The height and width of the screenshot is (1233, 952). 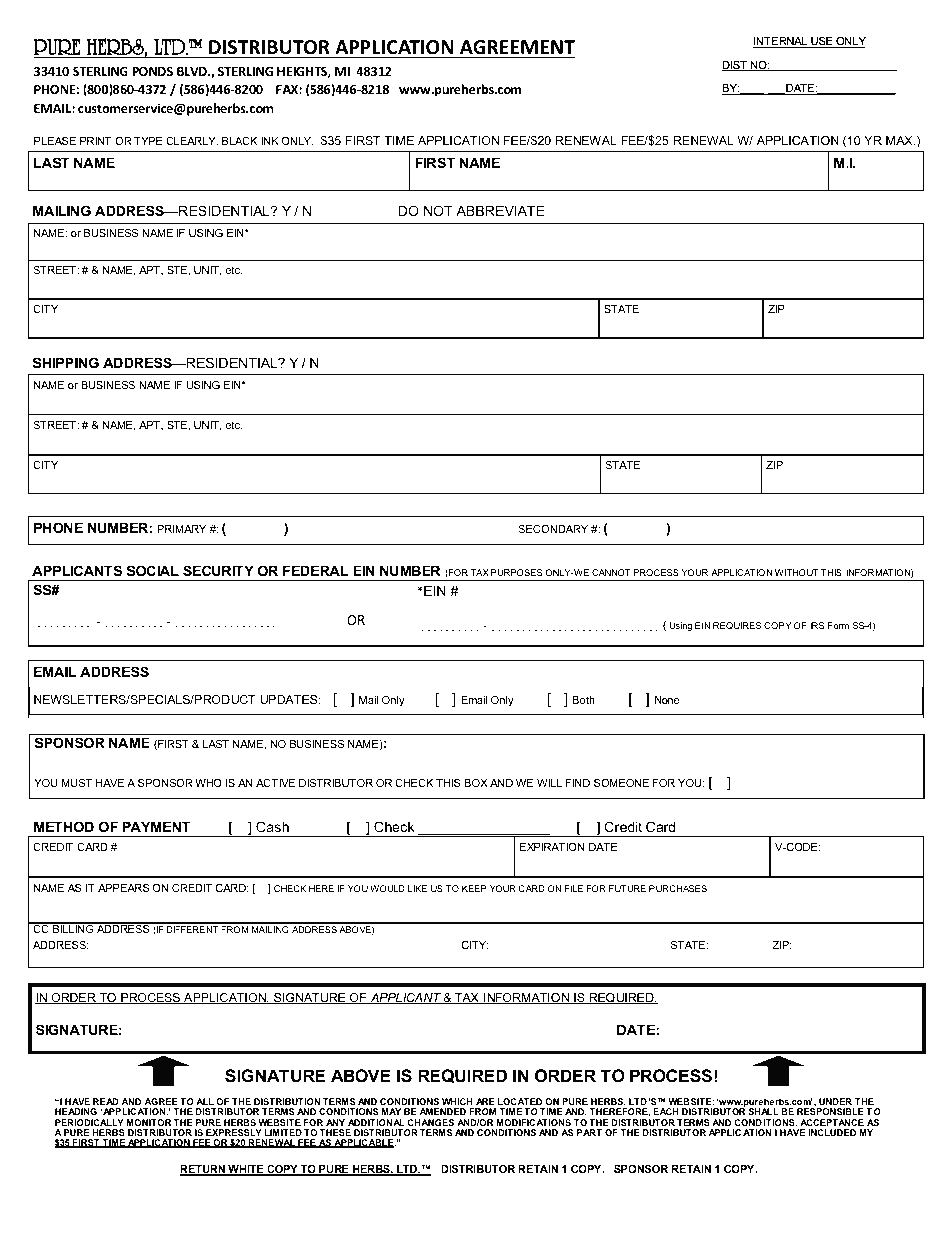 What do you see at coordinates (500, 210) in the screenshot?
I see `ABBREVIATE` at bounding box center [500, 210].
